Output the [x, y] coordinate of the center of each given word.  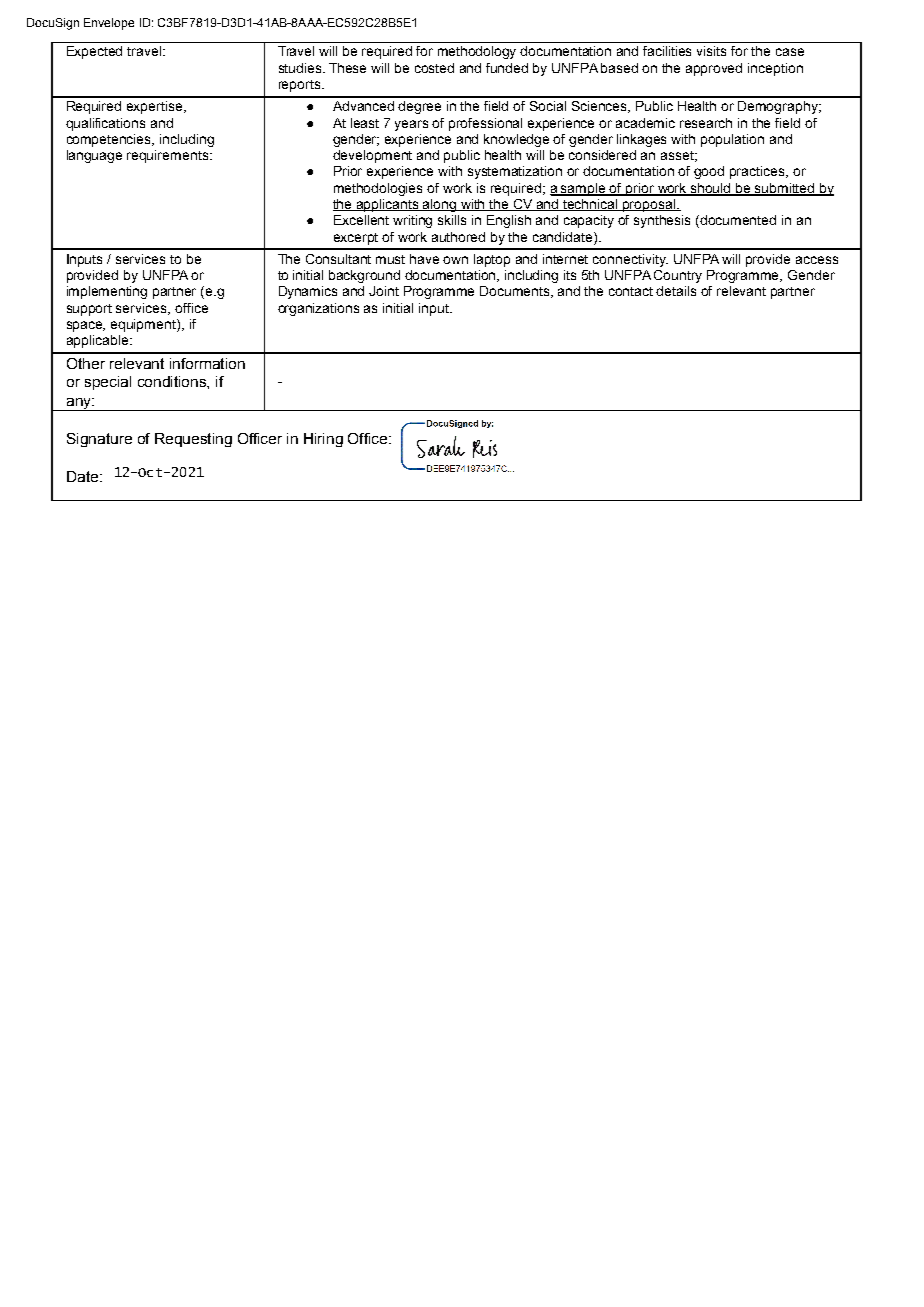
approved [714, 69]
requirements [169, 156]
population [732, 140]
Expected [94, 52]
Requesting [193, 440]
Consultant [338, 259]
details [676, 291]
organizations [318, 309]
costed [434, 68]
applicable [99, 341]
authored [458, 237]
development [372, 156]
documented [738, 220]
